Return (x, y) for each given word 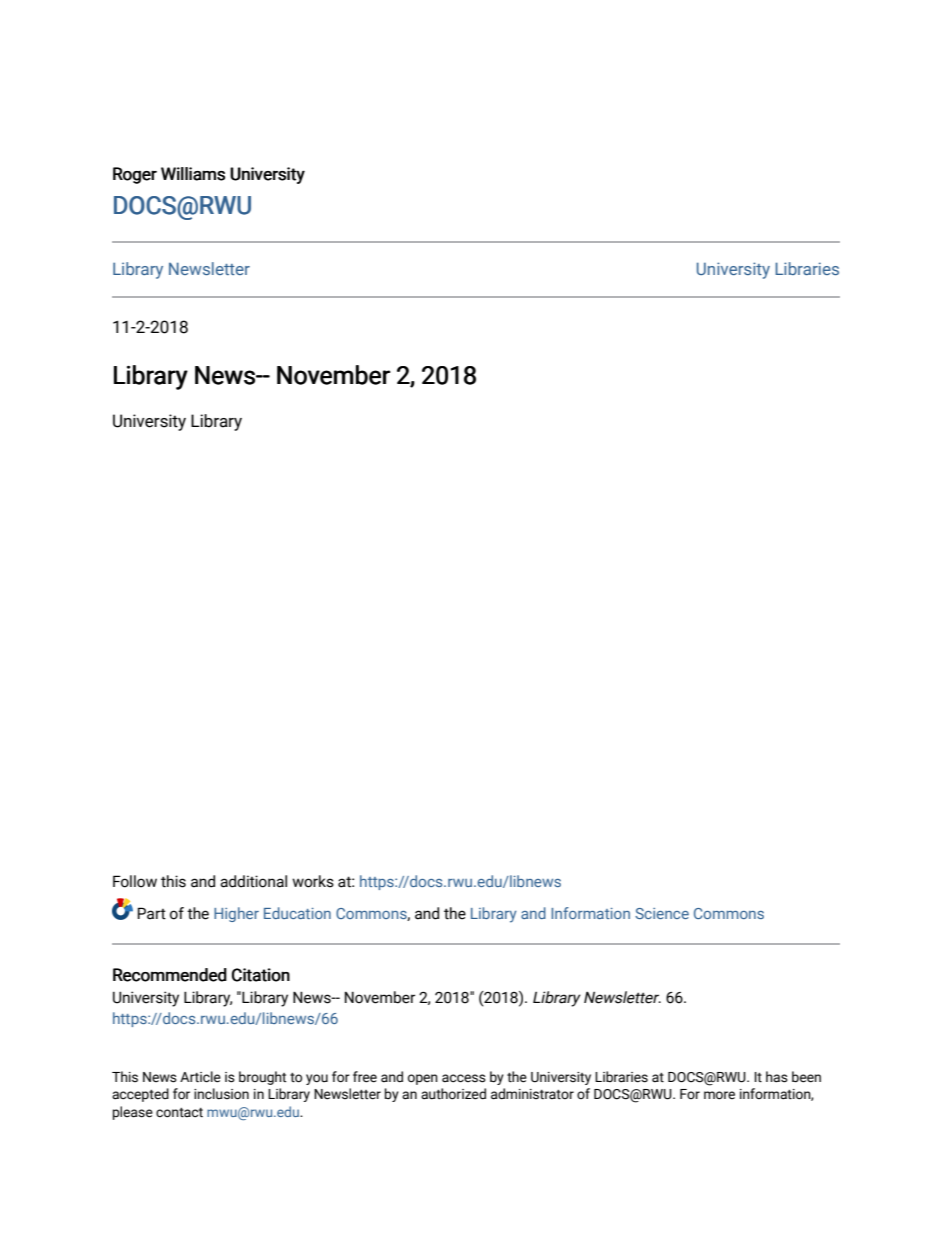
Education (297, 913)
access (464, 1078)
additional (253, 881)
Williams (193, 174)
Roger (135, 175)
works (313, 881)
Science (662, 913)
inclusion (221, 1094)
